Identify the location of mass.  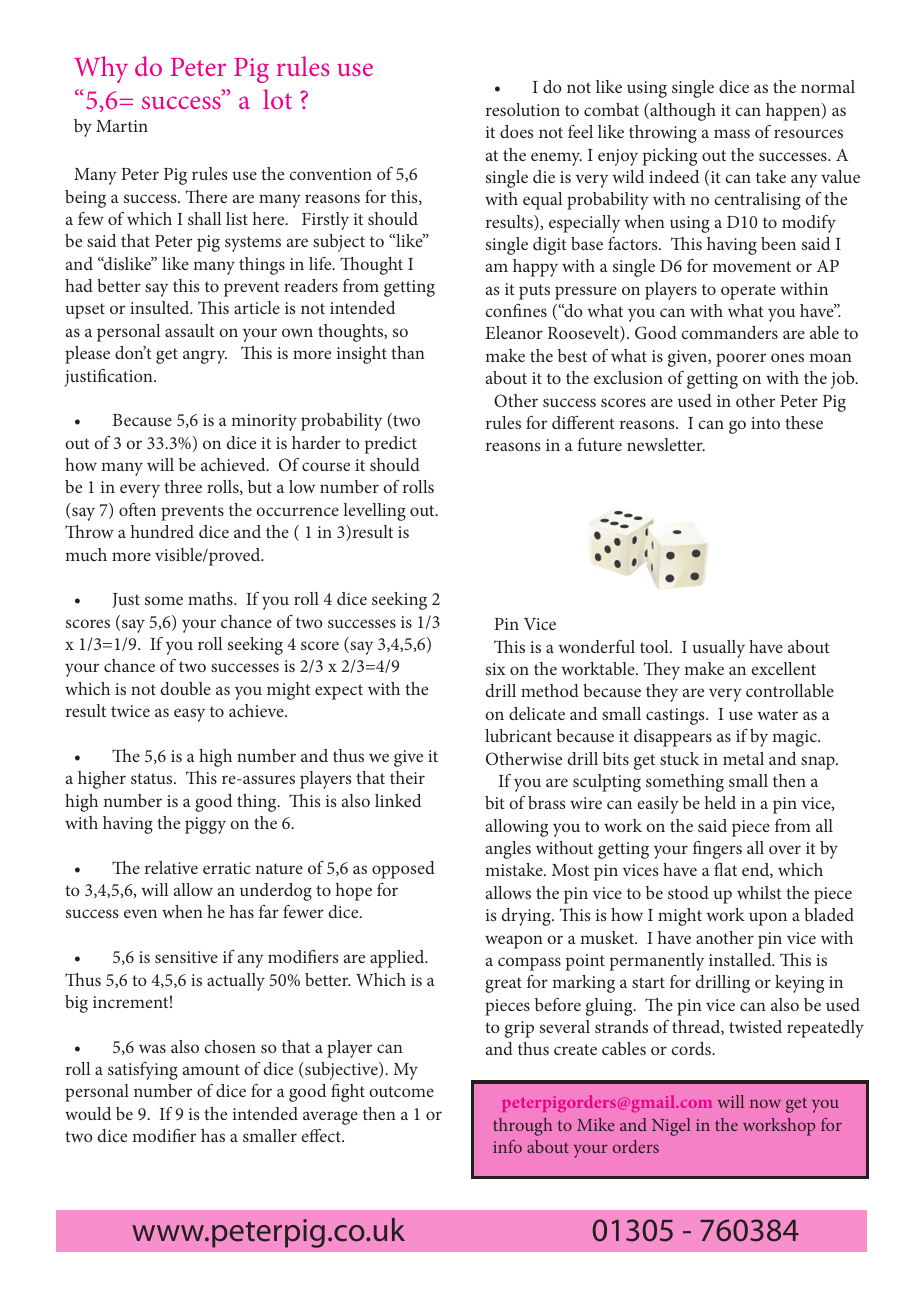
(732, 133).
